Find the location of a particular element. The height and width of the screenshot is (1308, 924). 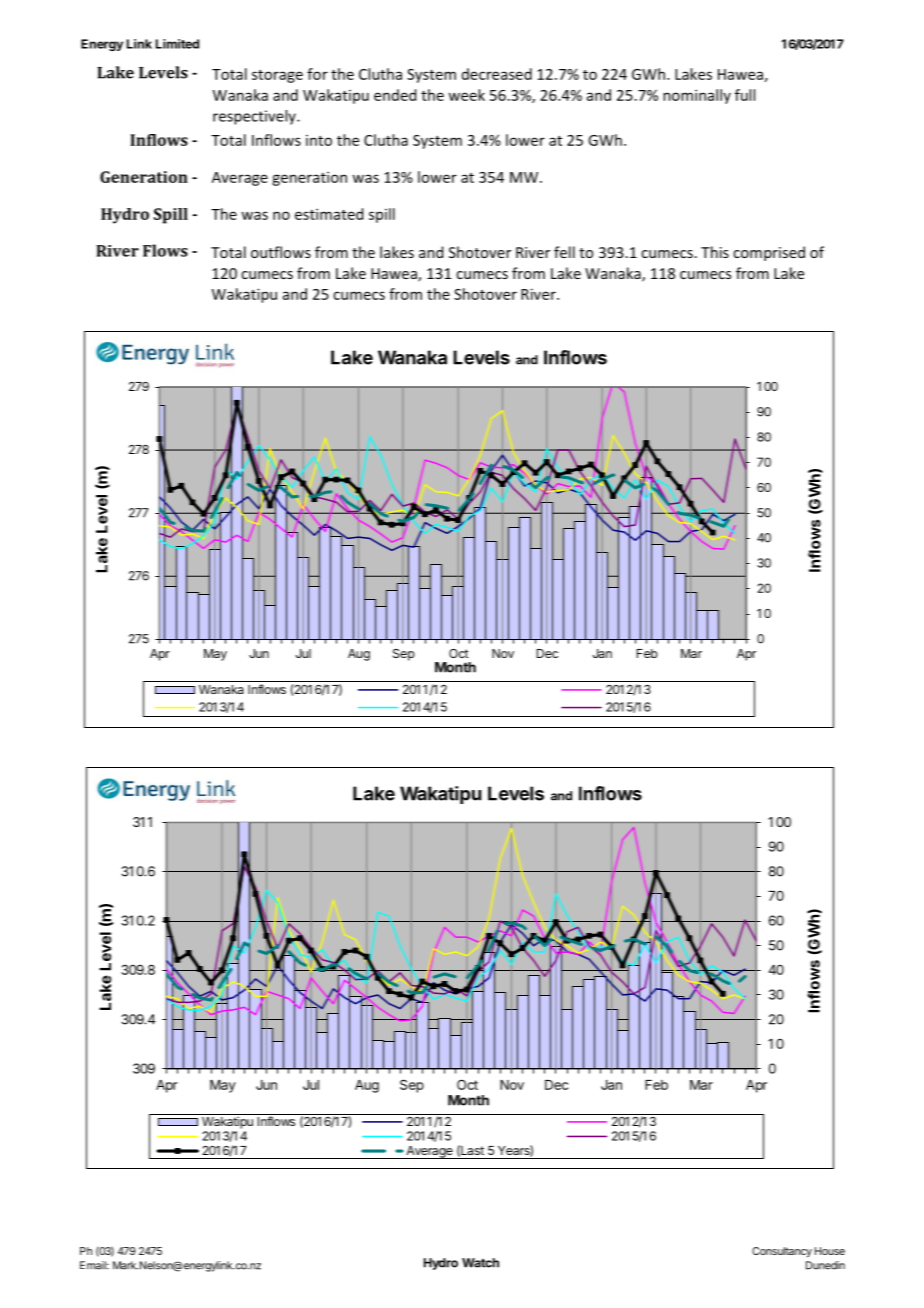

estimated is located at coordinates (329, 214).
